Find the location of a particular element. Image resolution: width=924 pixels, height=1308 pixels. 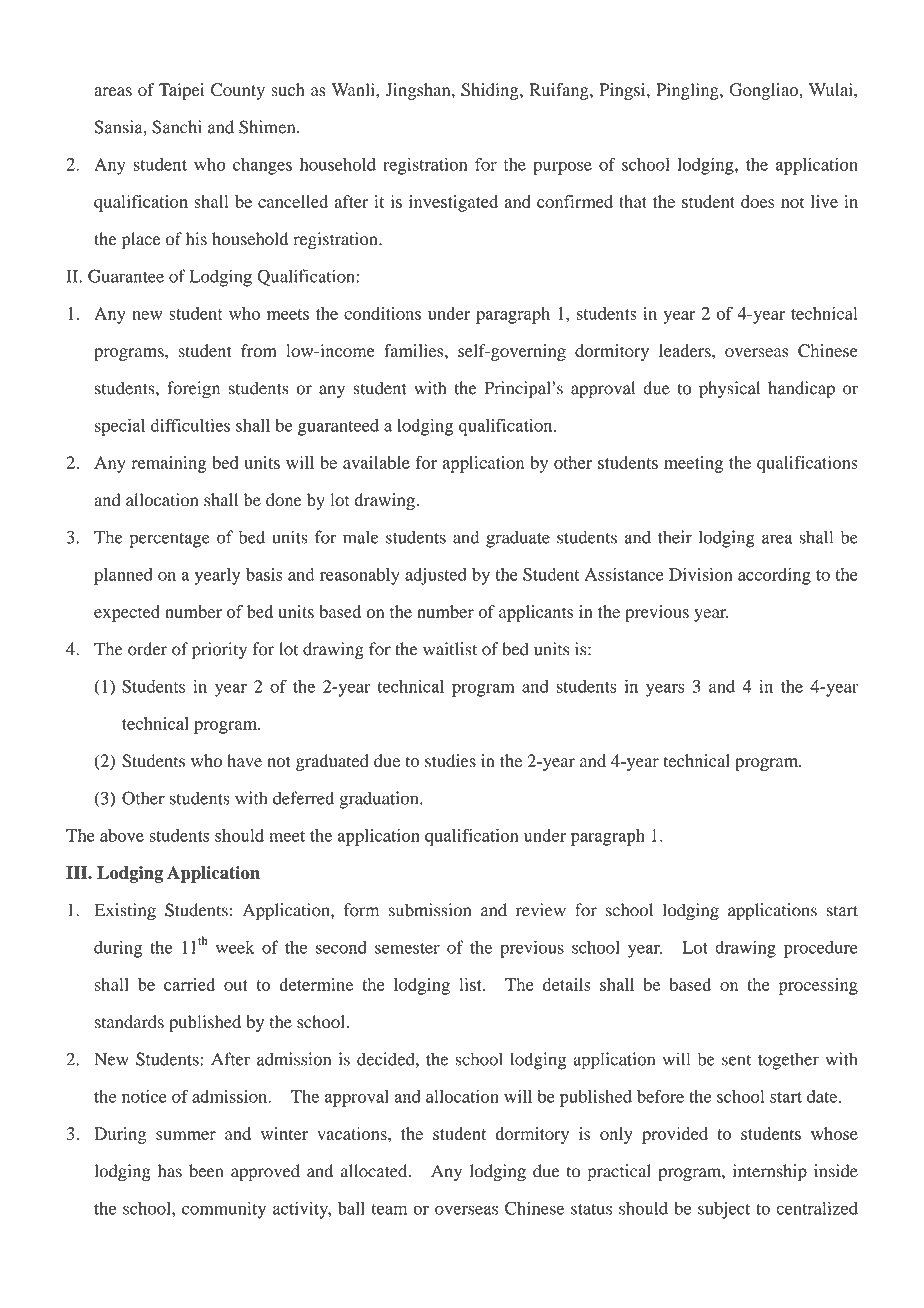

applicants is located at coordinates (536, 613).
